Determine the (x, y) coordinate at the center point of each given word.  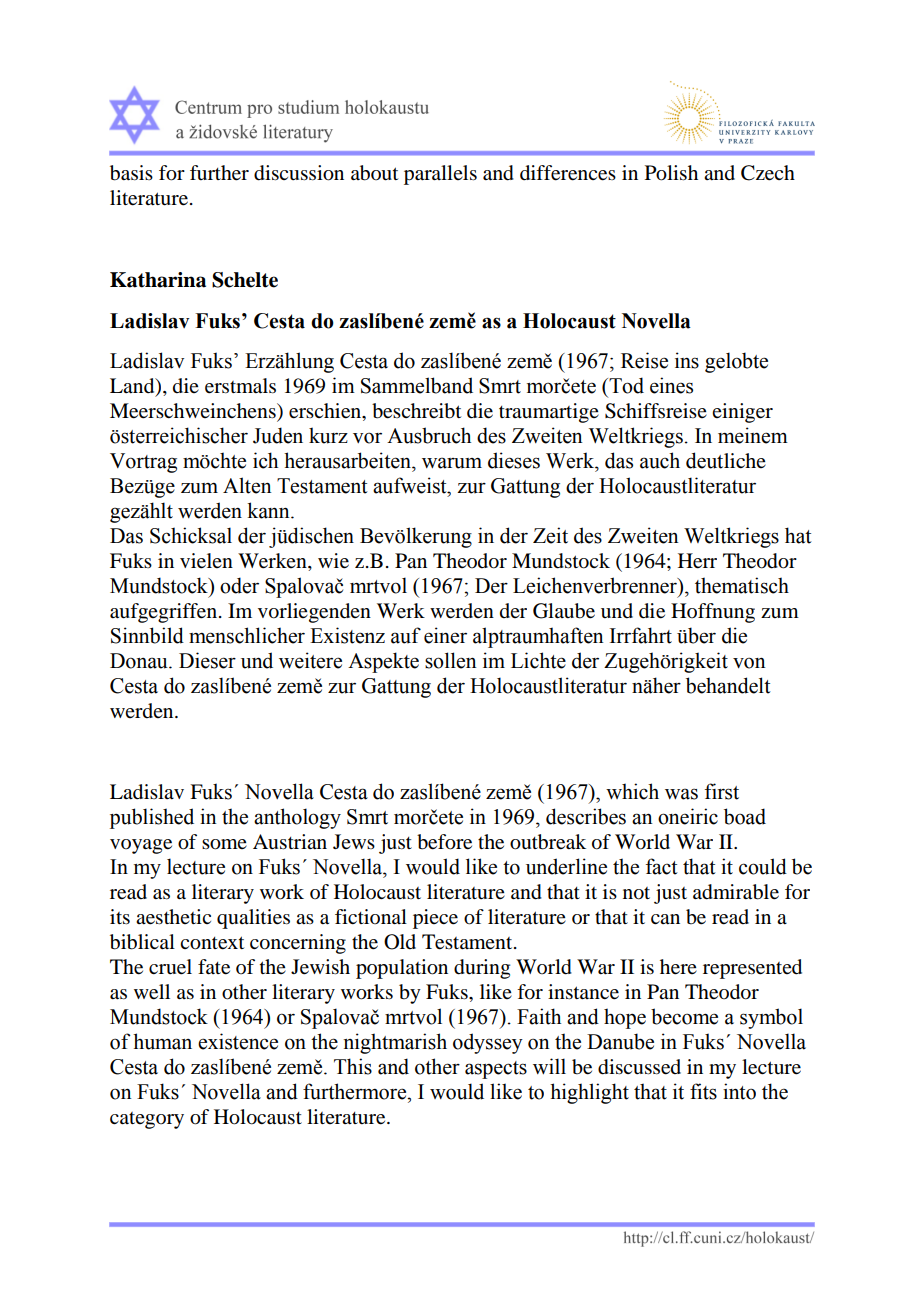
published (152, 818)
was (681, 794)
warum (452, 463)
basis (131, 173)
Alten (247, 485)
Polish (671, 173)
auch (660, 460)
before (444, 842)
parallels (440, 175)
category (147, 1120)
